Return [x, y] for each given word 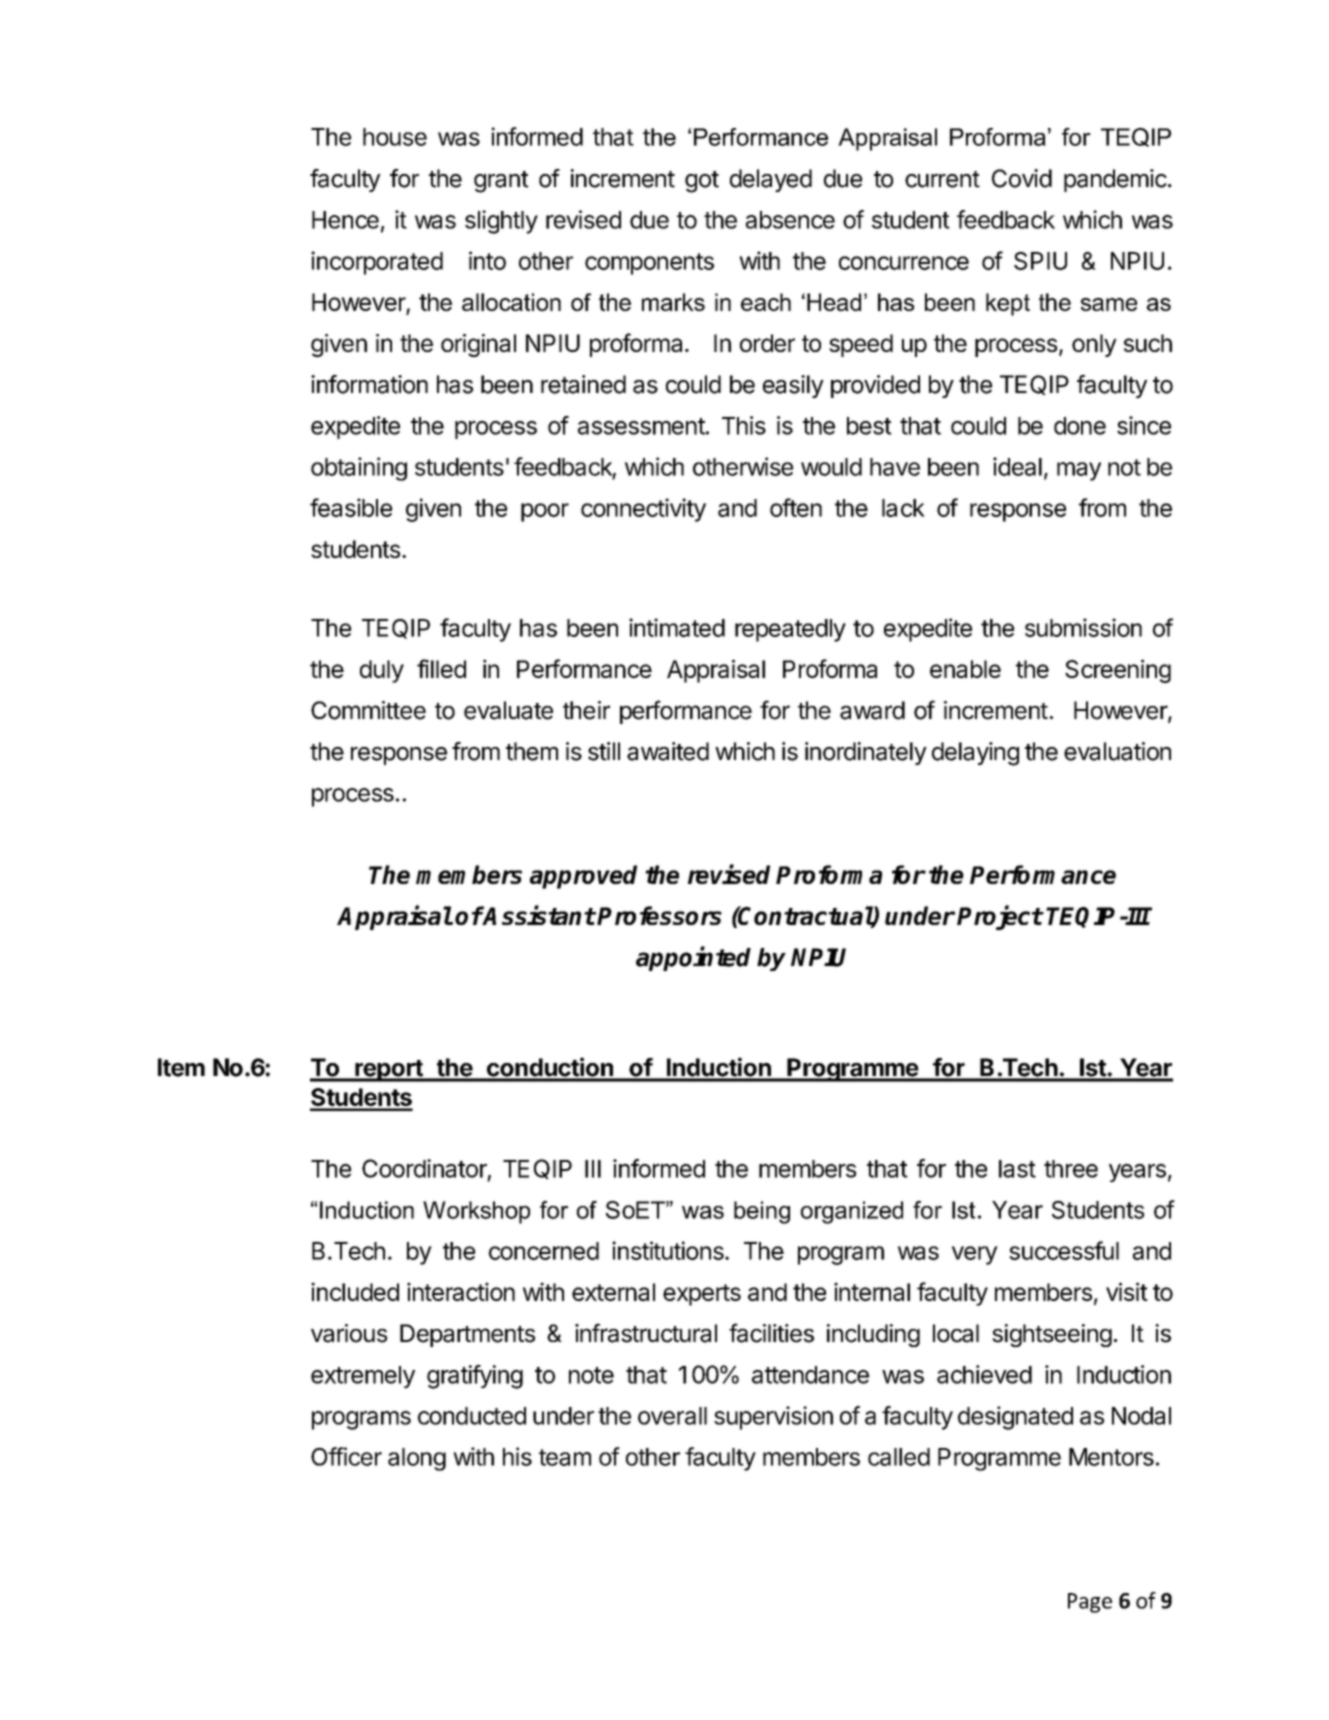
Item [181, 1067]
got [702, 182]
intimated [677, 627]
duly [382, 671]
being [762, 1212]
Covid [1022, 178]
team [565, 1457]
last [1017, 1169]
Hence [345, 220]
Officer [346, 1456]
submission [1083, 627]
